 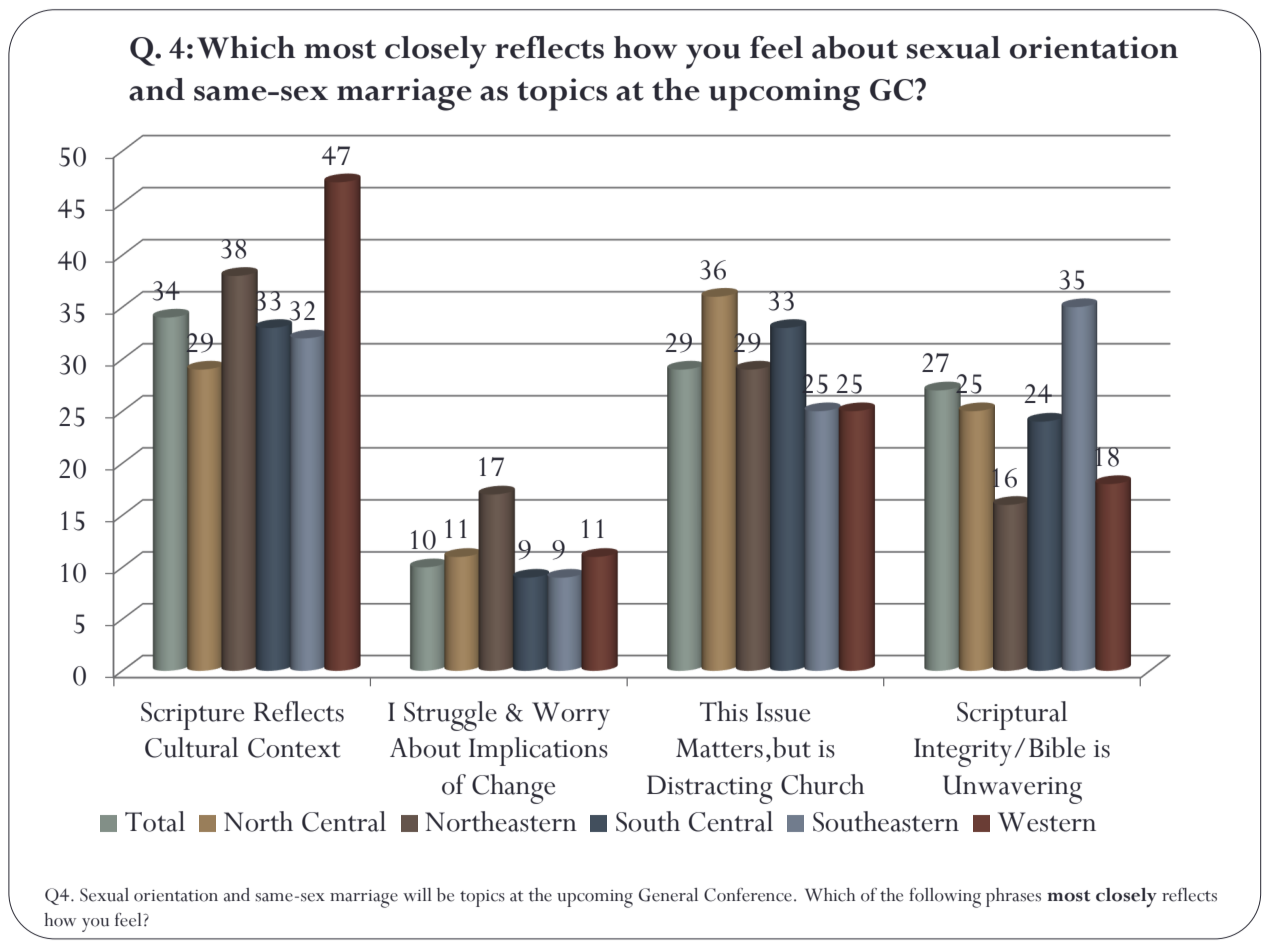 What do you see at coordinates (513, 789) in the image?
I see `Change` at bounding box center [513, 789].
